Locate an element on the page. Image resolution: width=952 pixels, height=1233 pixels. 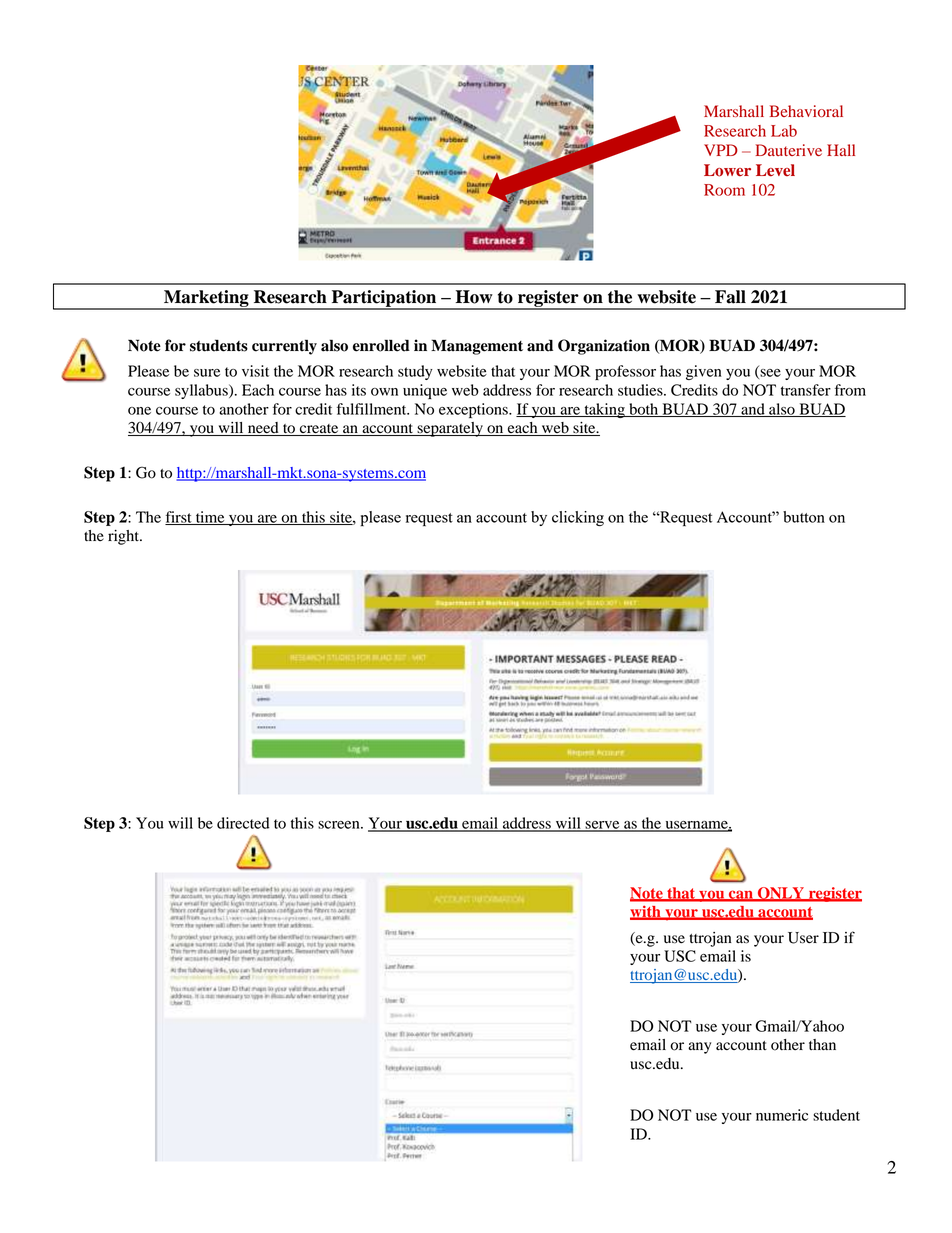
Marketing is located at coordinates (206, 300).
